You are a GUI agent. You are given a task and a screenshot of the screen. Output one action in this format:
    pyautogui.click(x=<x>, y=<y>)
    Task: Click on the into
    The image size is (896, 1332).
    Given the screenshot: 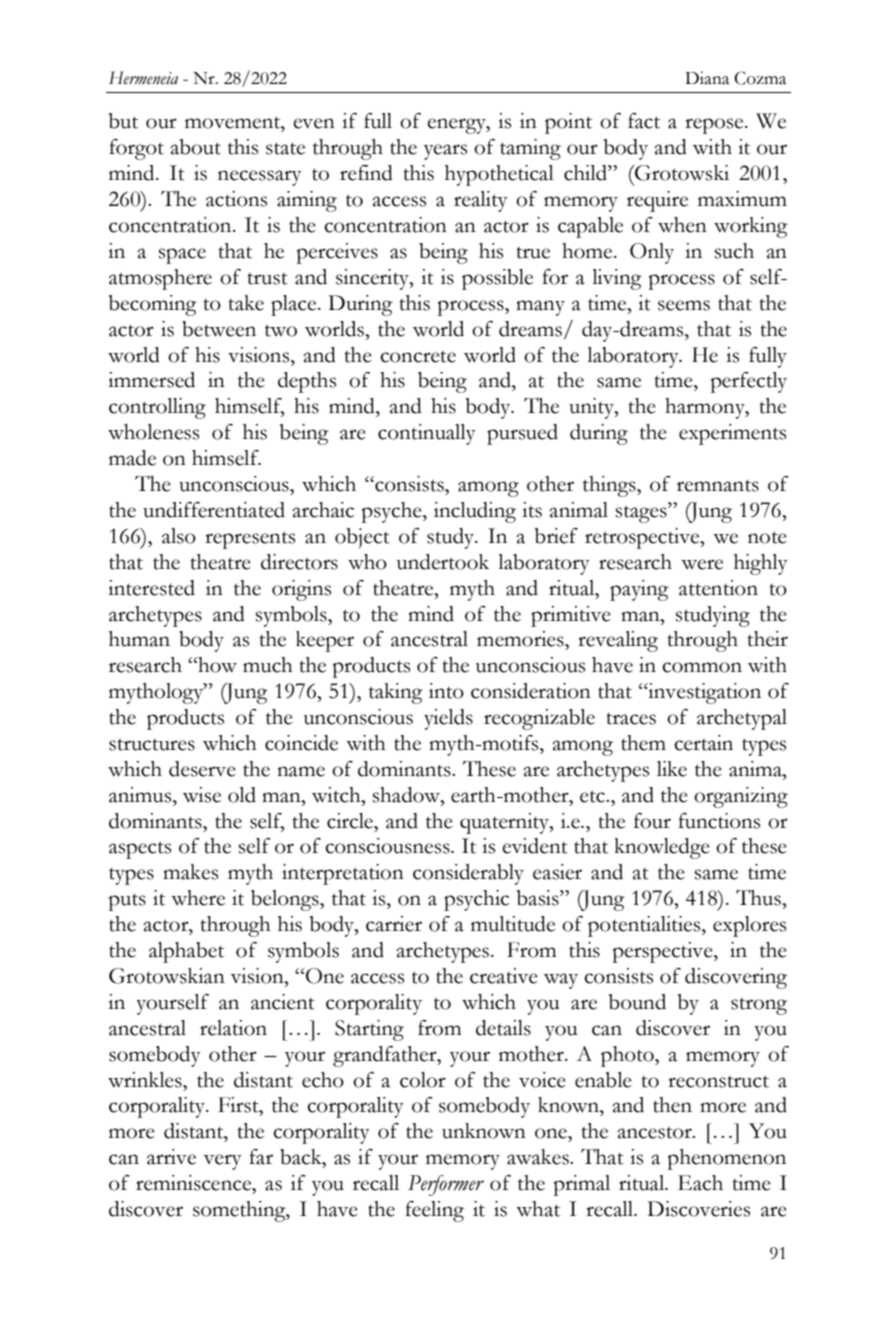 What is the action you would take?
    pyautogui.click(x=446, y=691)
